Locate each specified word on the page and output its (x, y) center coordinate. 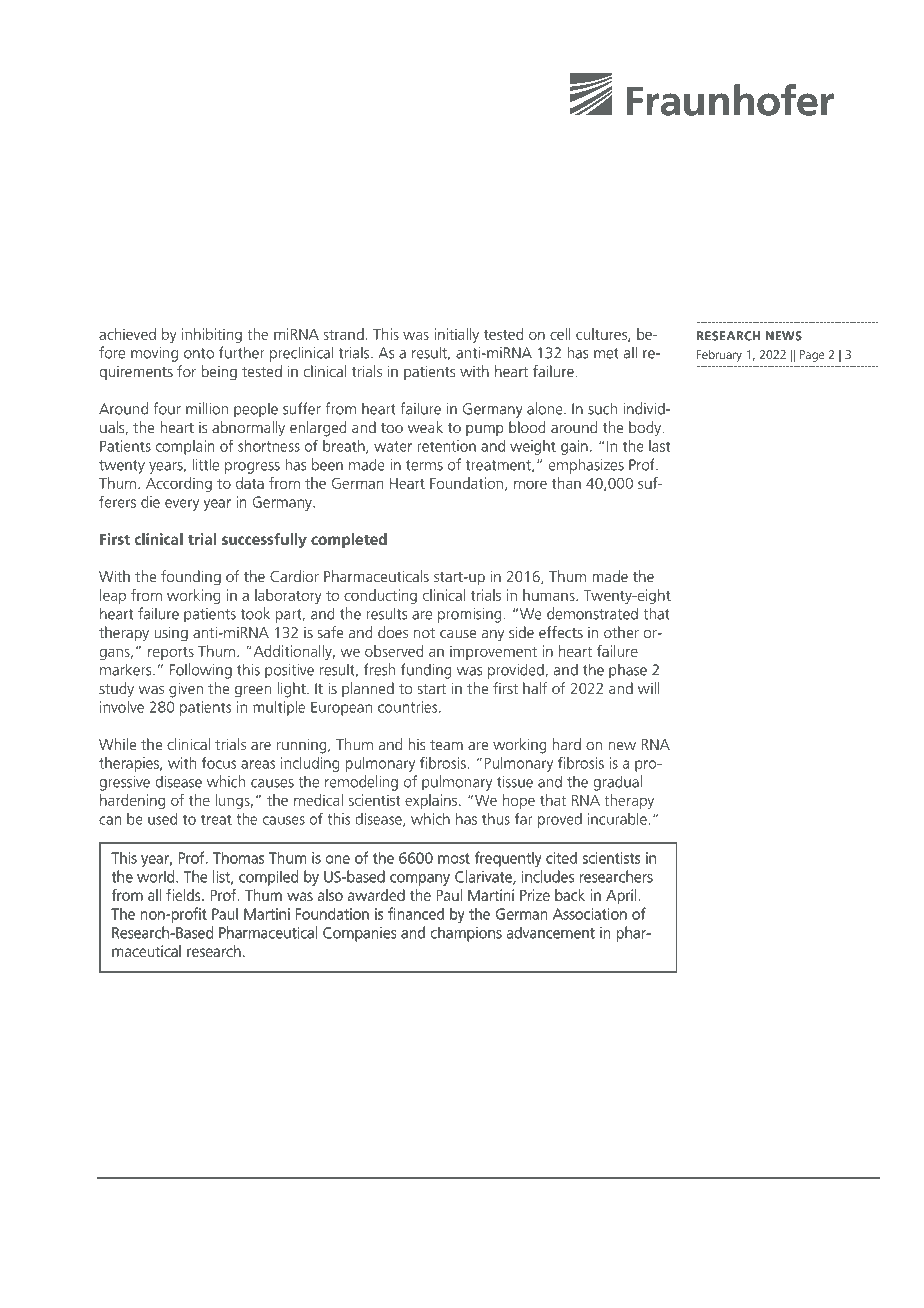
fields (184, 895)
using (171, 634)
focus (219, 762)
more (530, 484)
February (719, 355)
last (659, 446)
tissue (515, 782)
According (179, 484)
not (424, 633)
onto (199, 353)
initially (456, 335)
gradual (617, 783)
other (621, 632)
